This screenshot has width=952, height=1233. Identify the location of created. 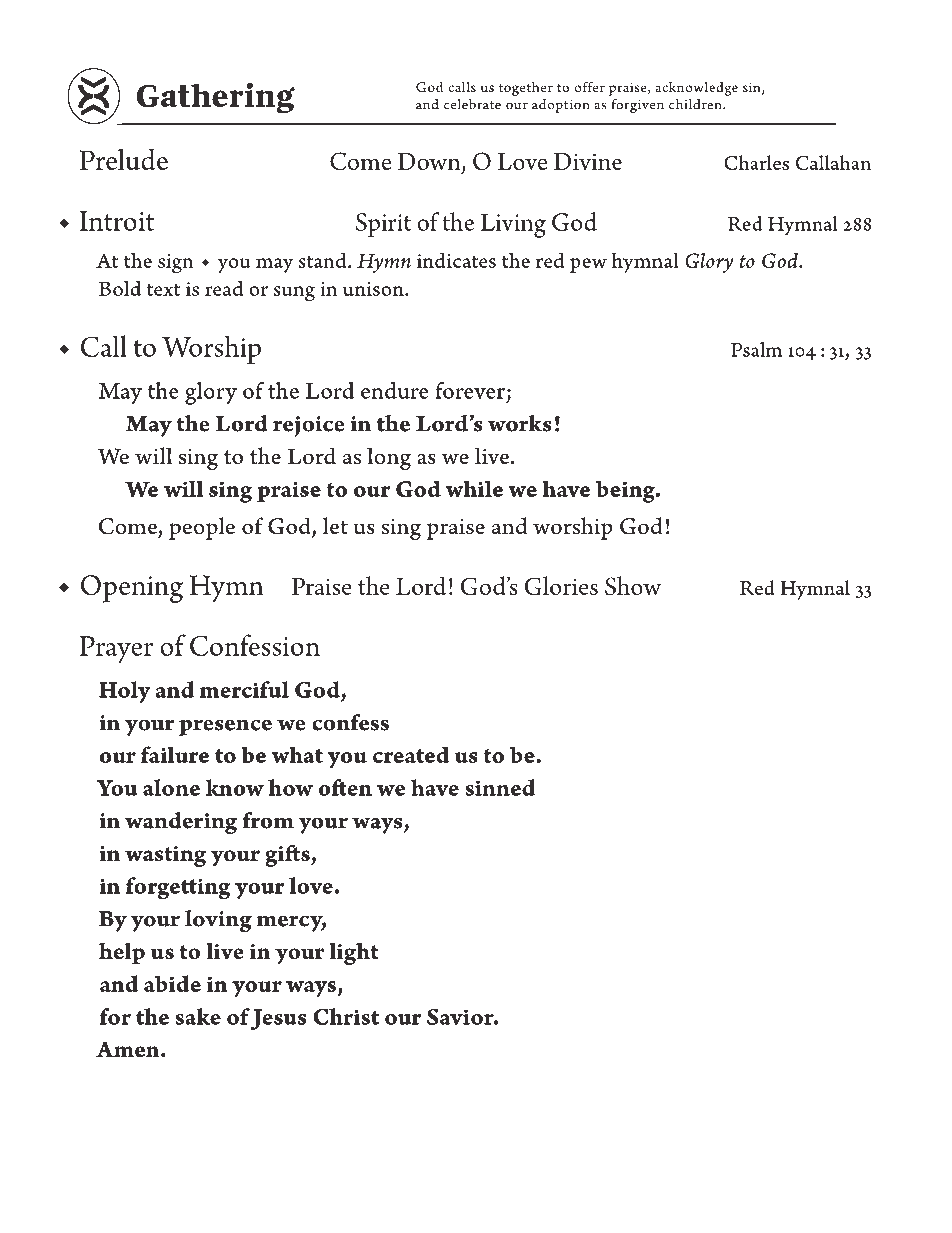
(411, 754).
